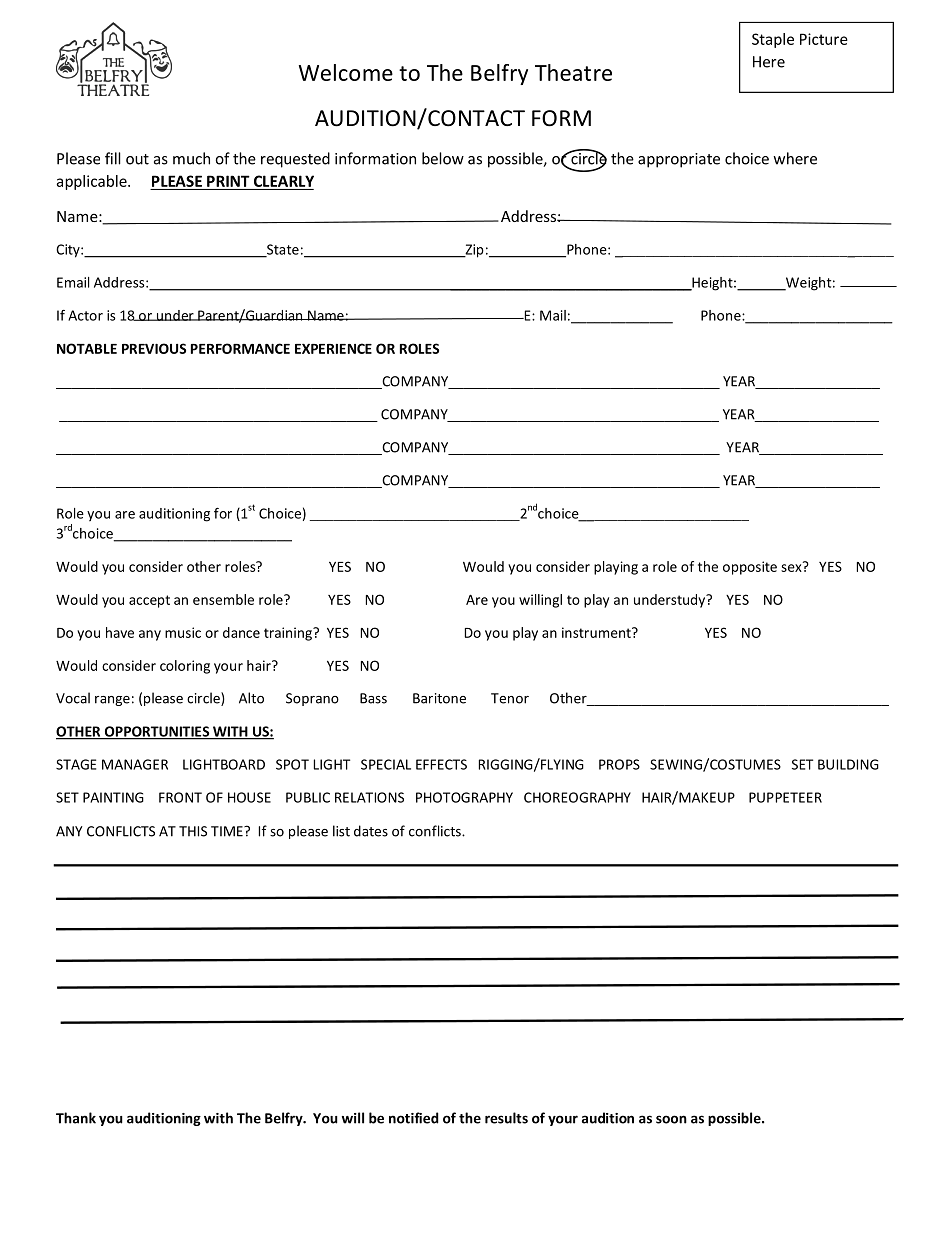  Describe the element at coordinates (785, 797) in the document. I see `PUPPETEER` at that location.
